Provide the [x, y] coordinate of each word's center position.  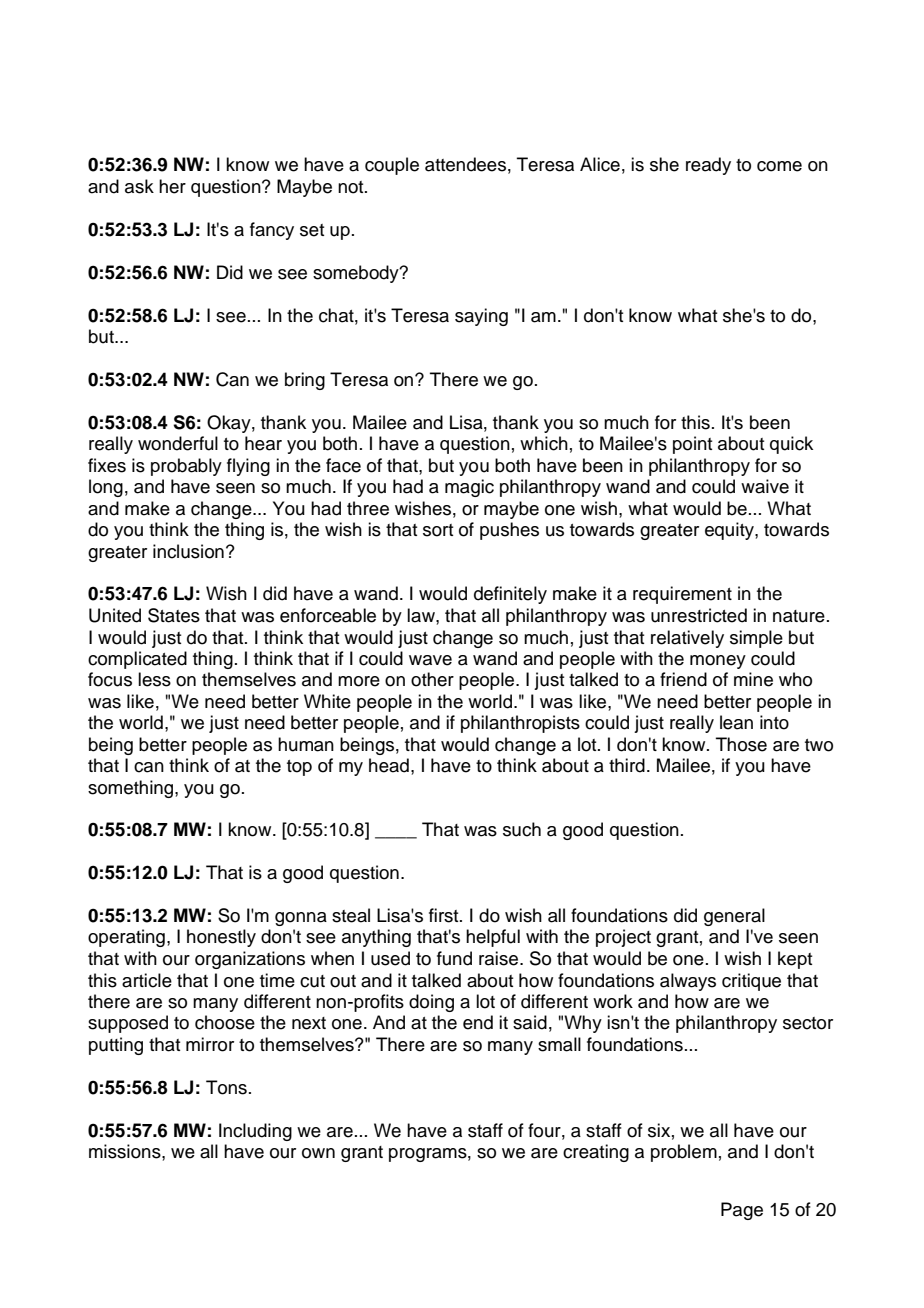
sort [438, 530]
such [522, 829]
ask [139, 186]
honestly [221, 938]
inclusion [188, 551]
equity [730, 531]
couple [392, 166]
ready [708, 166]
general [734, 917]
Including [255, 1132]
